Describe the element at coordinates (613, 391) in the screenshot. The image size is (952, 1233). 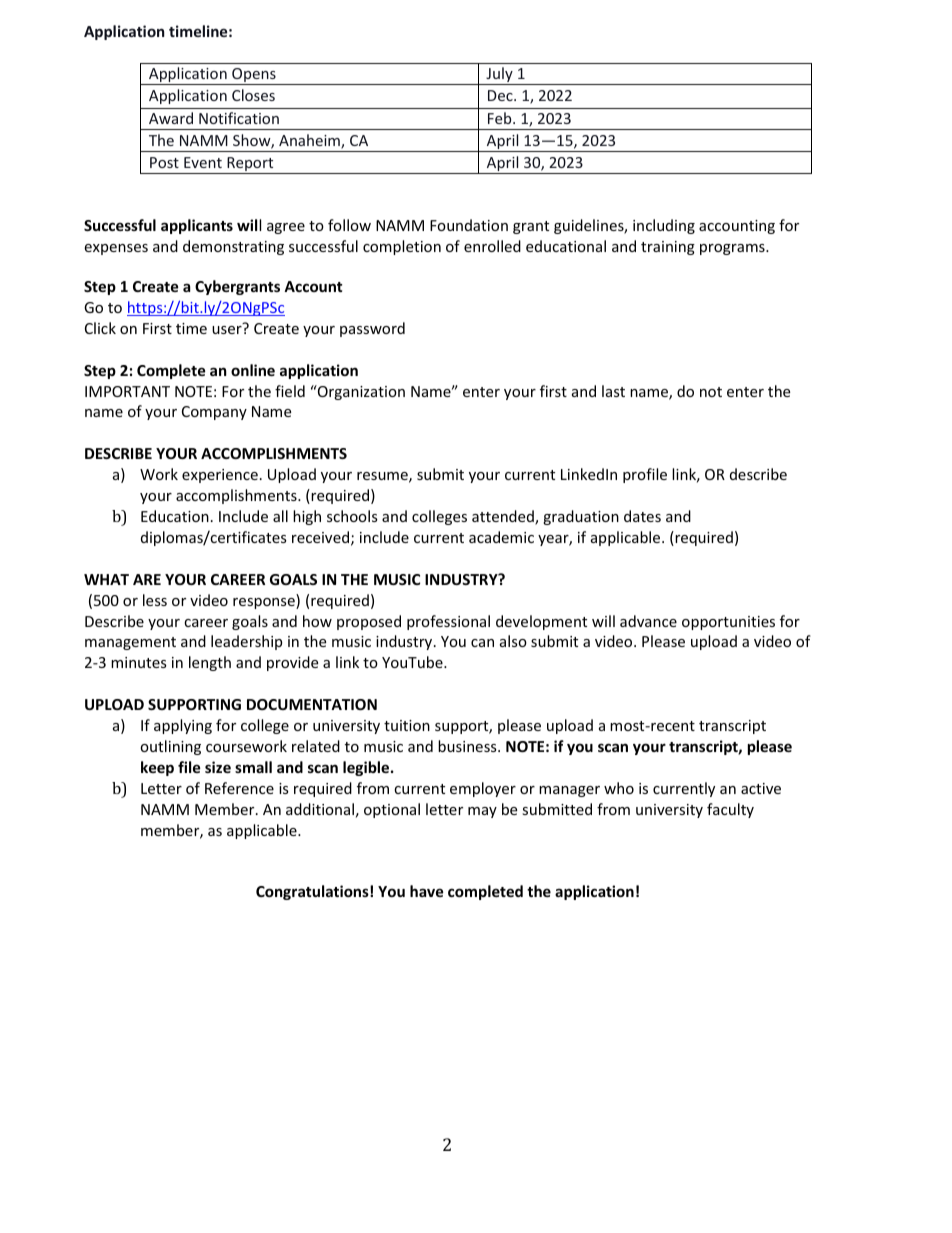
I see `last` at that location.
